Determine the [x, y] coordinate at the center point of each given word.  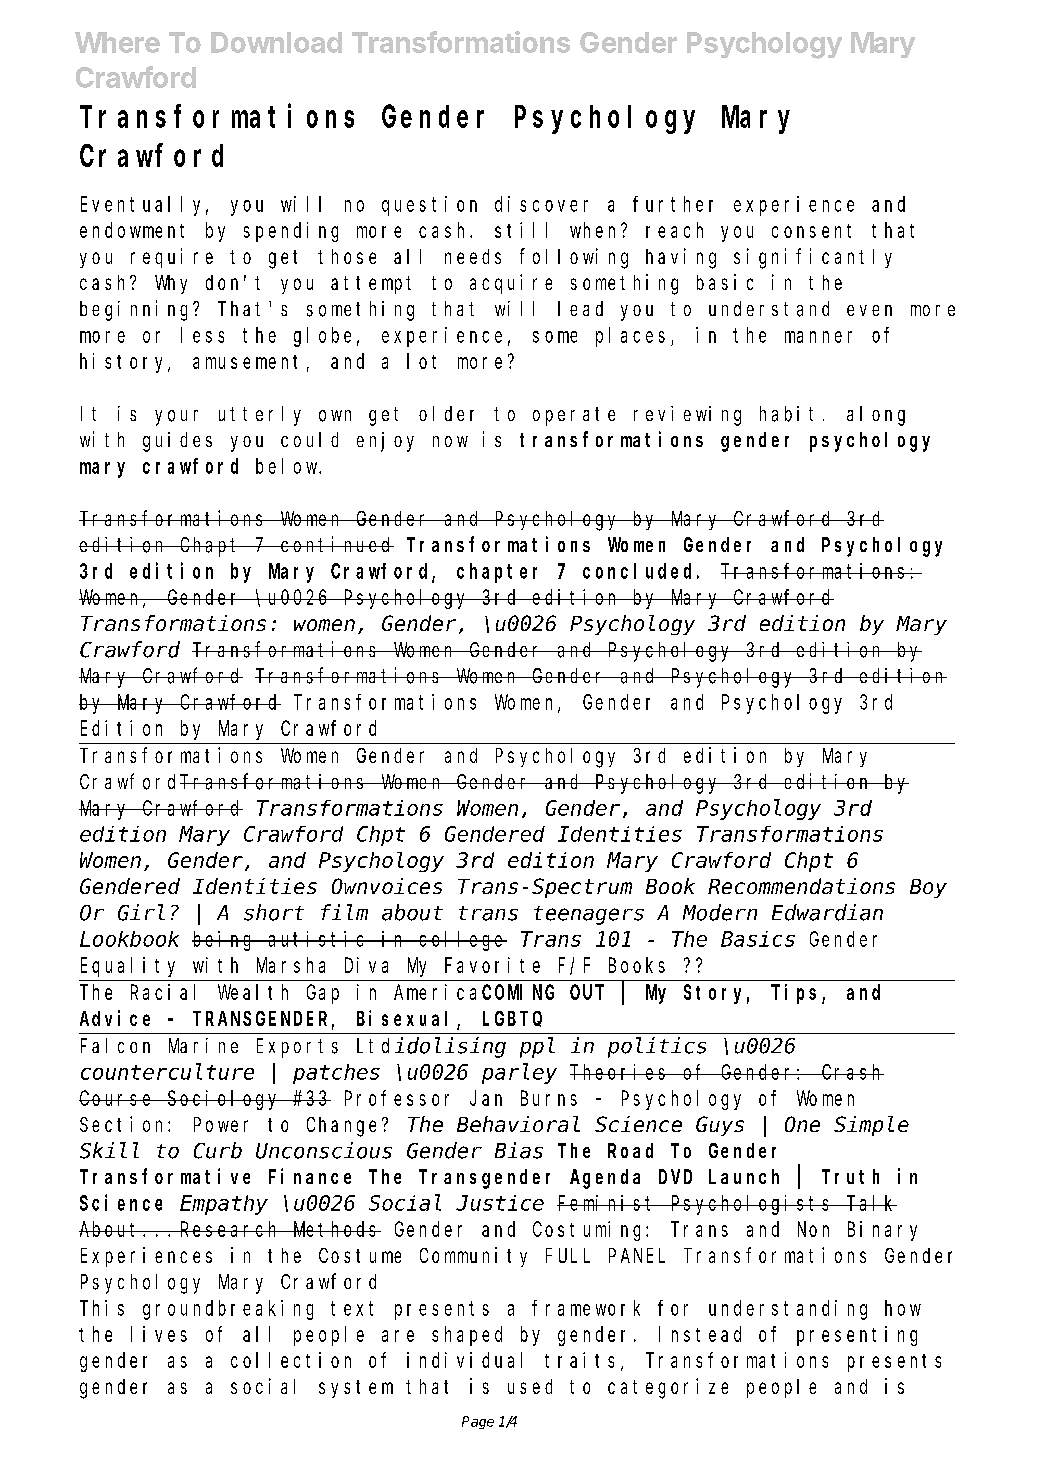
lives [159, 1334]
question [429, 206]
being [224, 941]
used [530, 1386]
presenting [857, 1336]
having [681, 258]
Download [276, 42]
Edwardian [827, 912]
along [876, 416]
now [450, 441]
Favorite [492, 965]
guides [177, 442]
